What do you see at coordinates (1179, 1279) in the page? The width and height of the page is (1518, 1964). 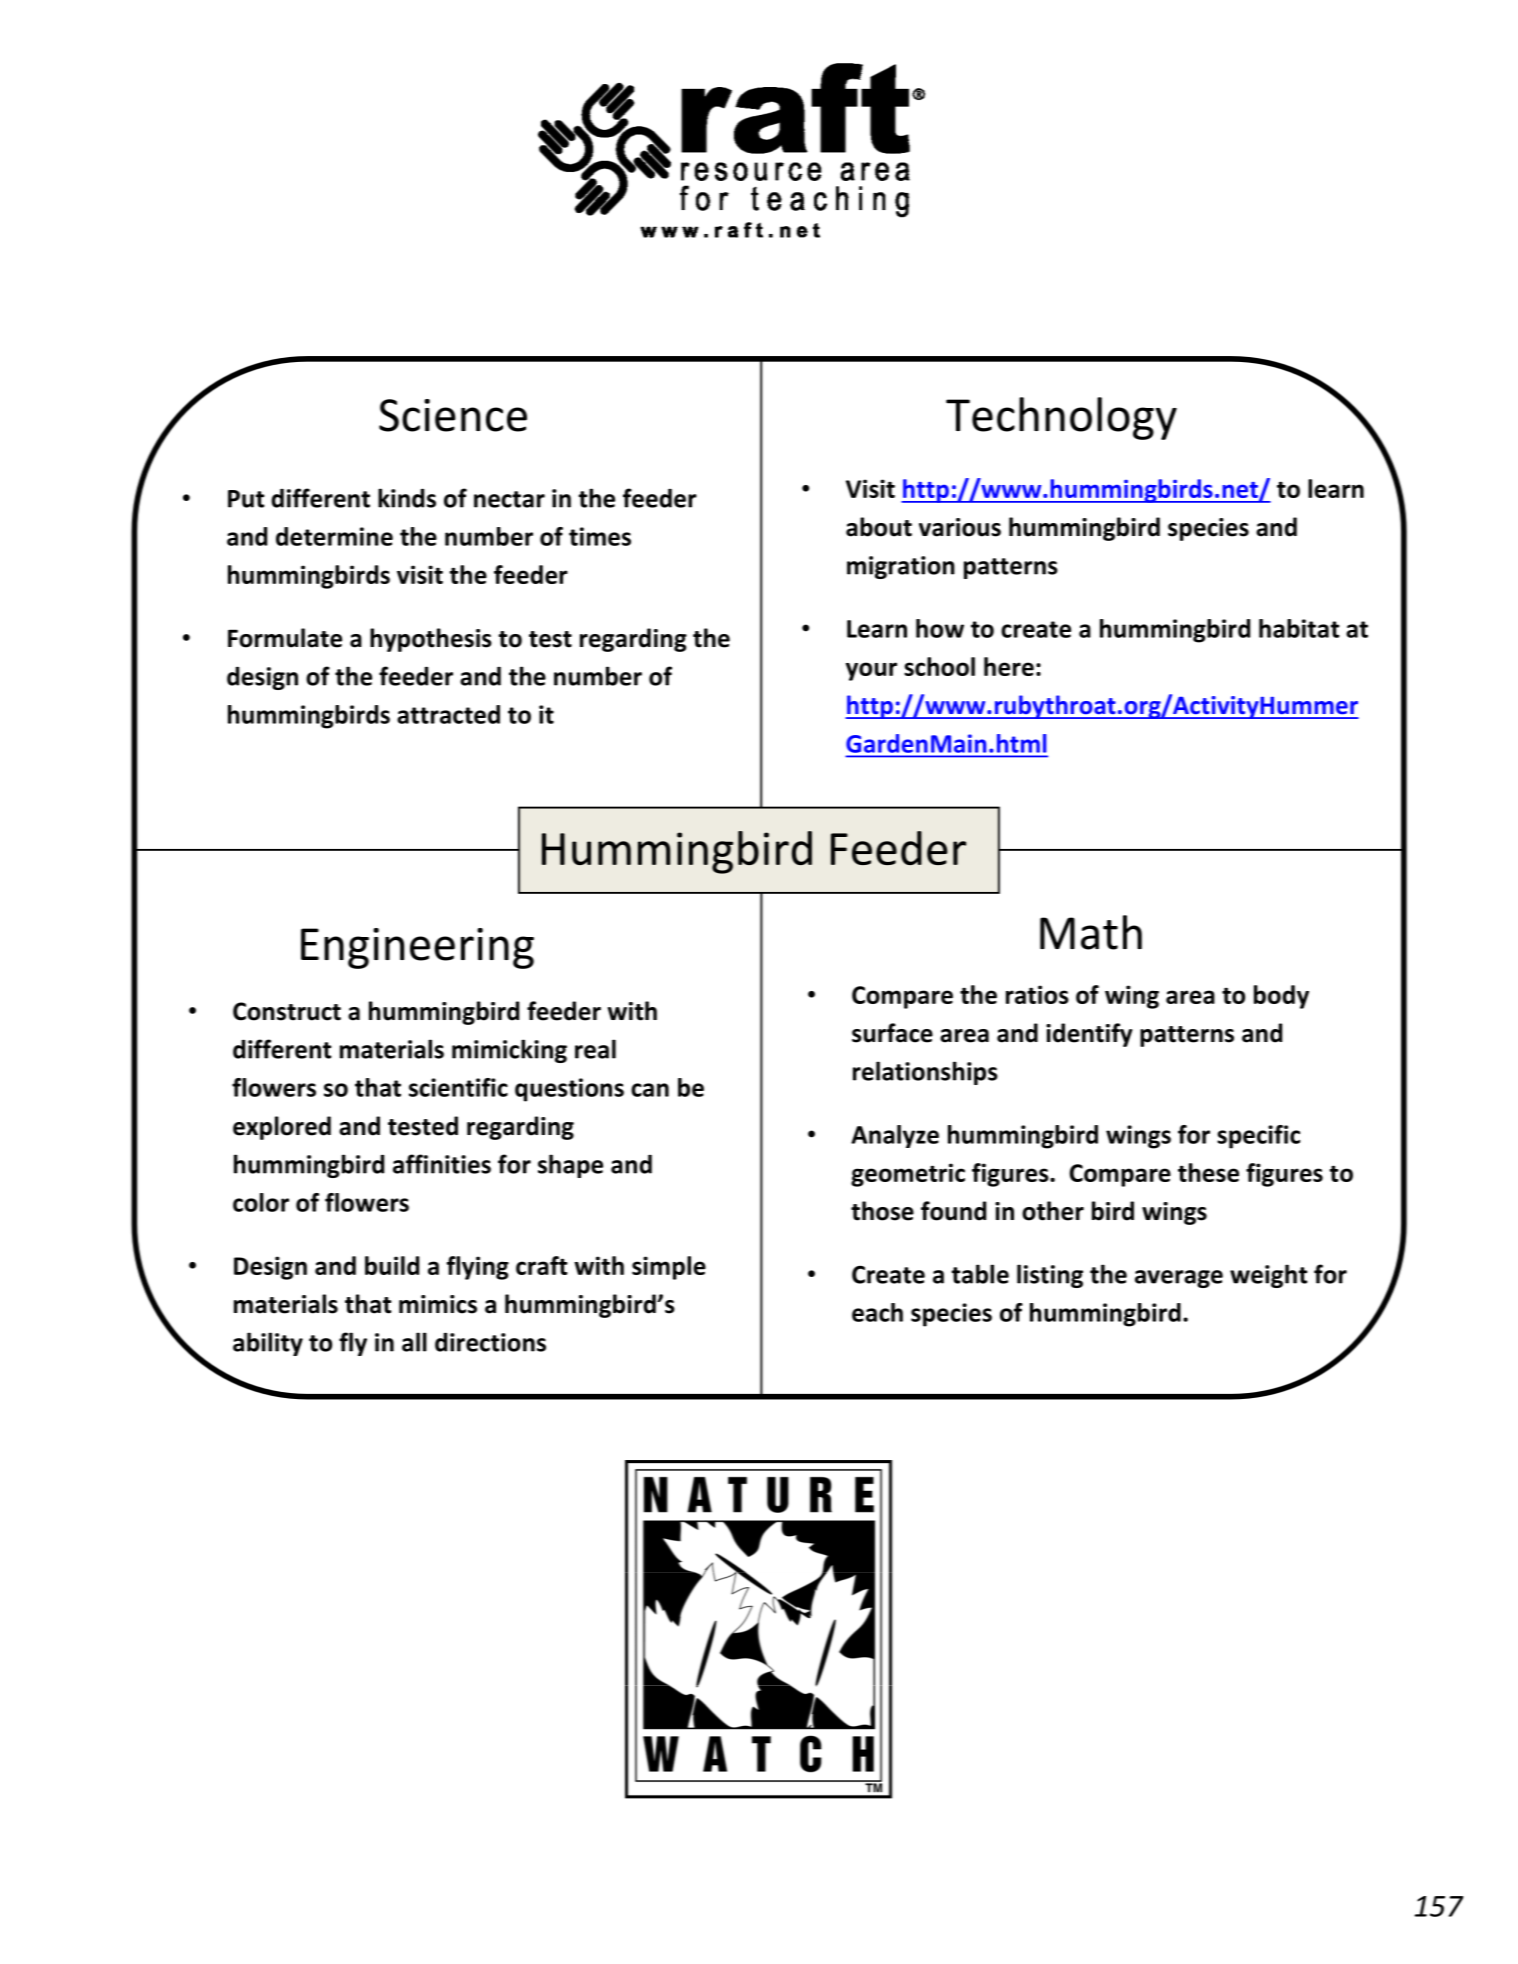 I see `average` at bounding box center [1179, 1279].
